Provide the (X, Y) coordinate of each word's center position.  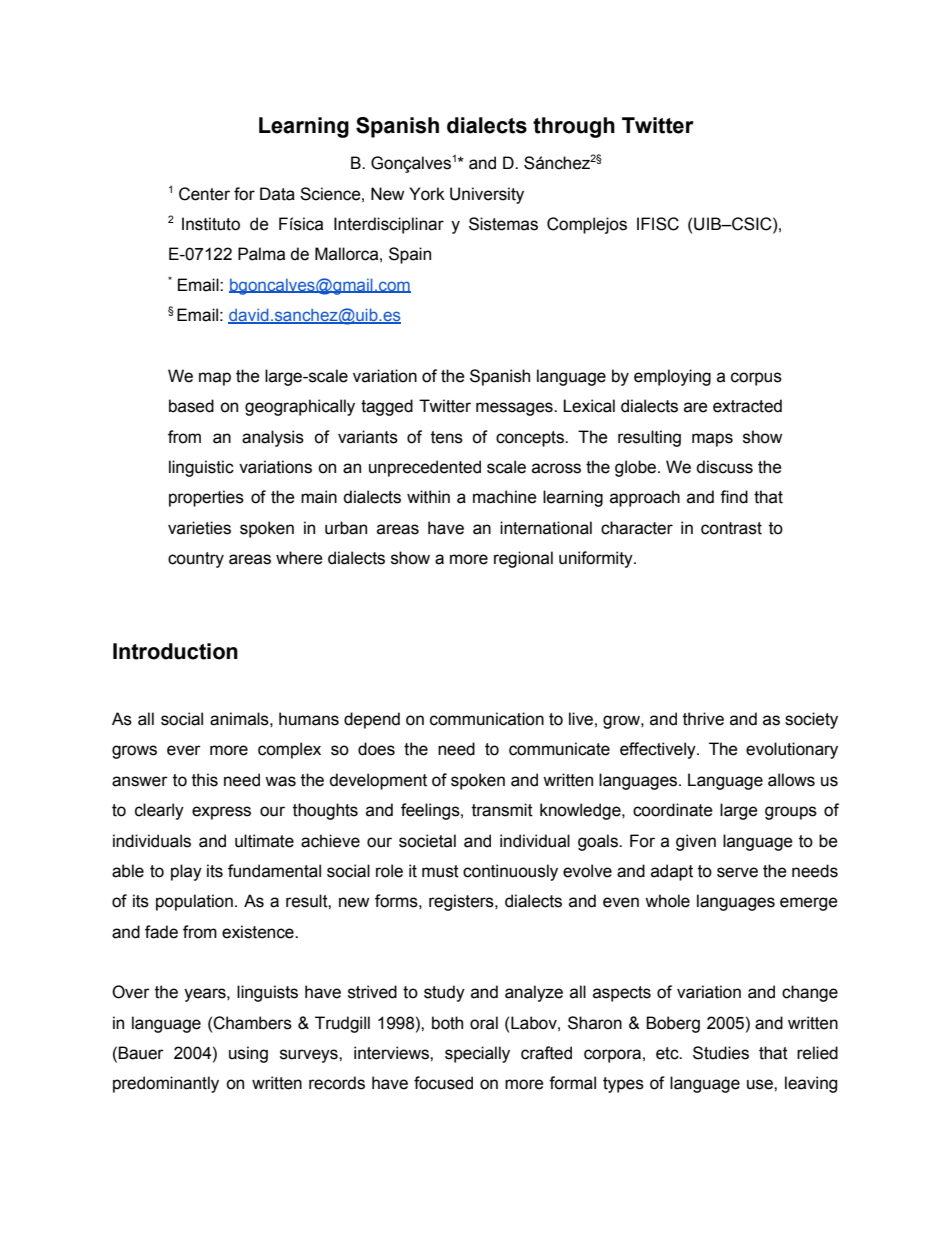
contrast (731, 528)
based (191, 406)
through (574, 127)
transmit (502, 810)
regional (523, 559)
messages (515, 409)
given (696, 842)
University (487, 195)
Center (204, 194)
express (221, 813)
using (248, 1054)
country (196, 560)
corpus (756, 379)
